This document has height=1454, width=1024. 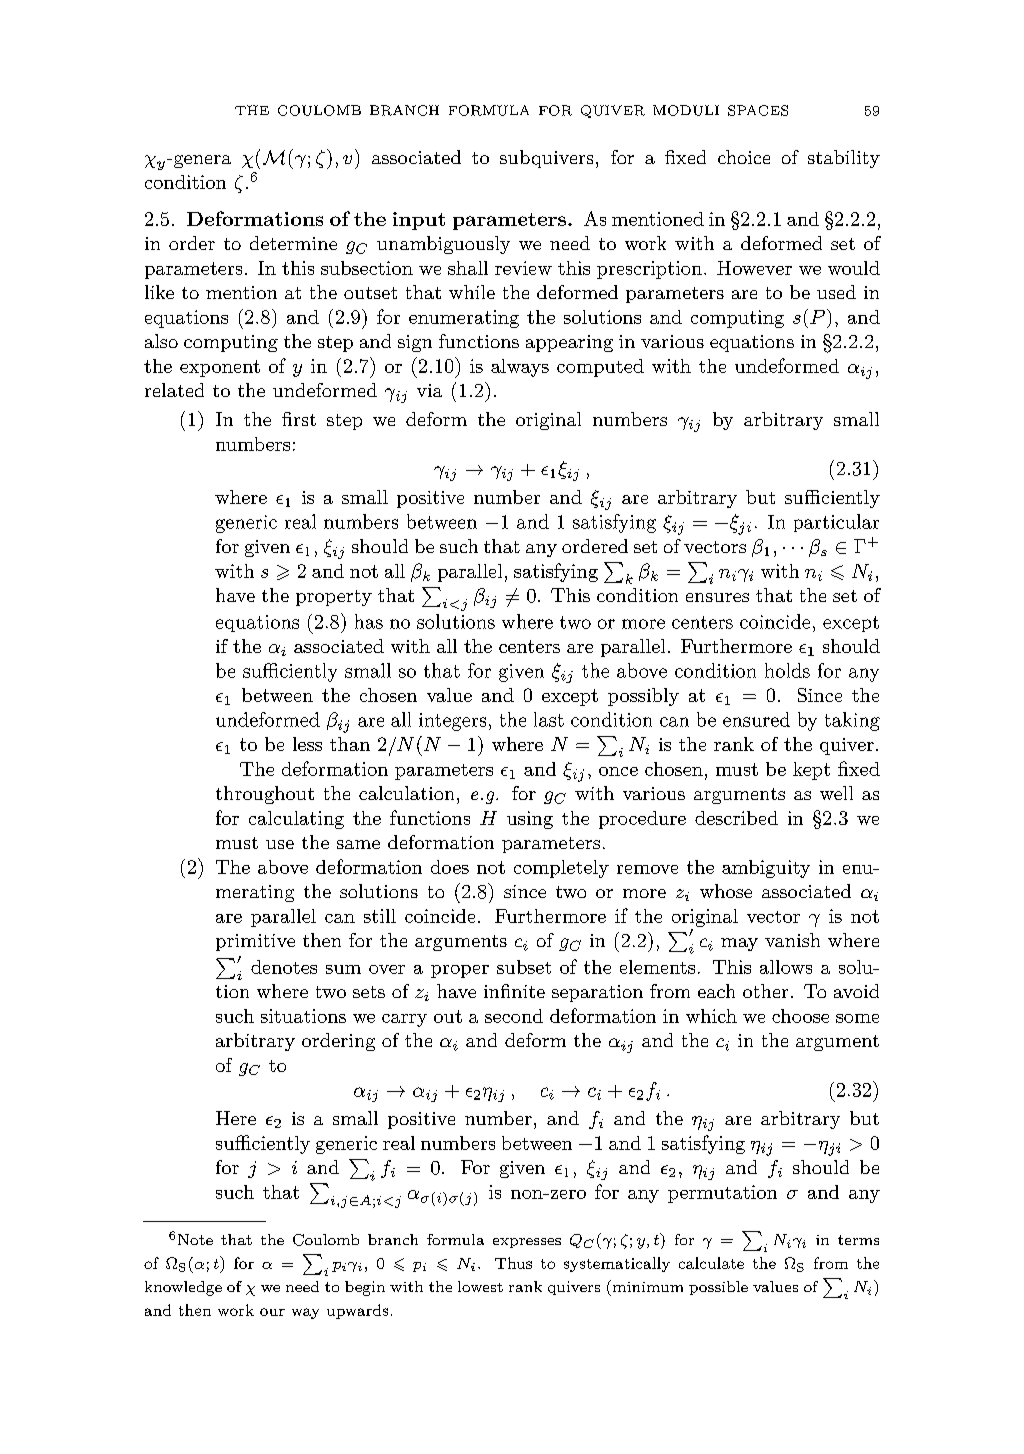 I want to click on Thus, so click(x=513, y=1263).
